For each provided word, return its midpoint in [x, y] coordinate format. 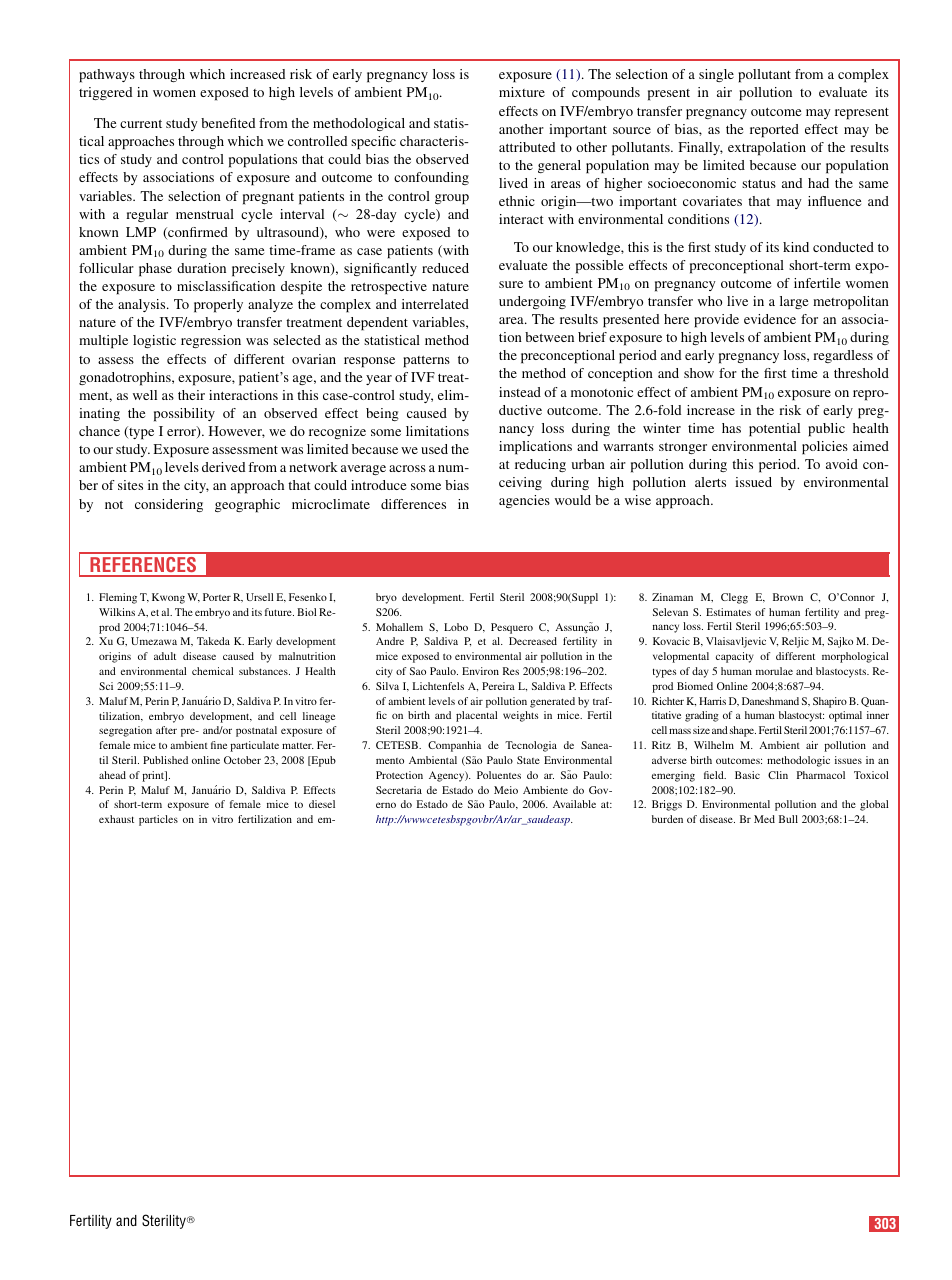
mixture [522, 92]
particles [158, 820]
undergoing [532, 302]
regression [211, 341]
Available [574, 804]
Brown [788, 597]
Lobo [456, 627]
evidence [770, 319]
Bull [788, 819]
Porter [217, 597]
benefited [228, 123]
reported [774, 131]
